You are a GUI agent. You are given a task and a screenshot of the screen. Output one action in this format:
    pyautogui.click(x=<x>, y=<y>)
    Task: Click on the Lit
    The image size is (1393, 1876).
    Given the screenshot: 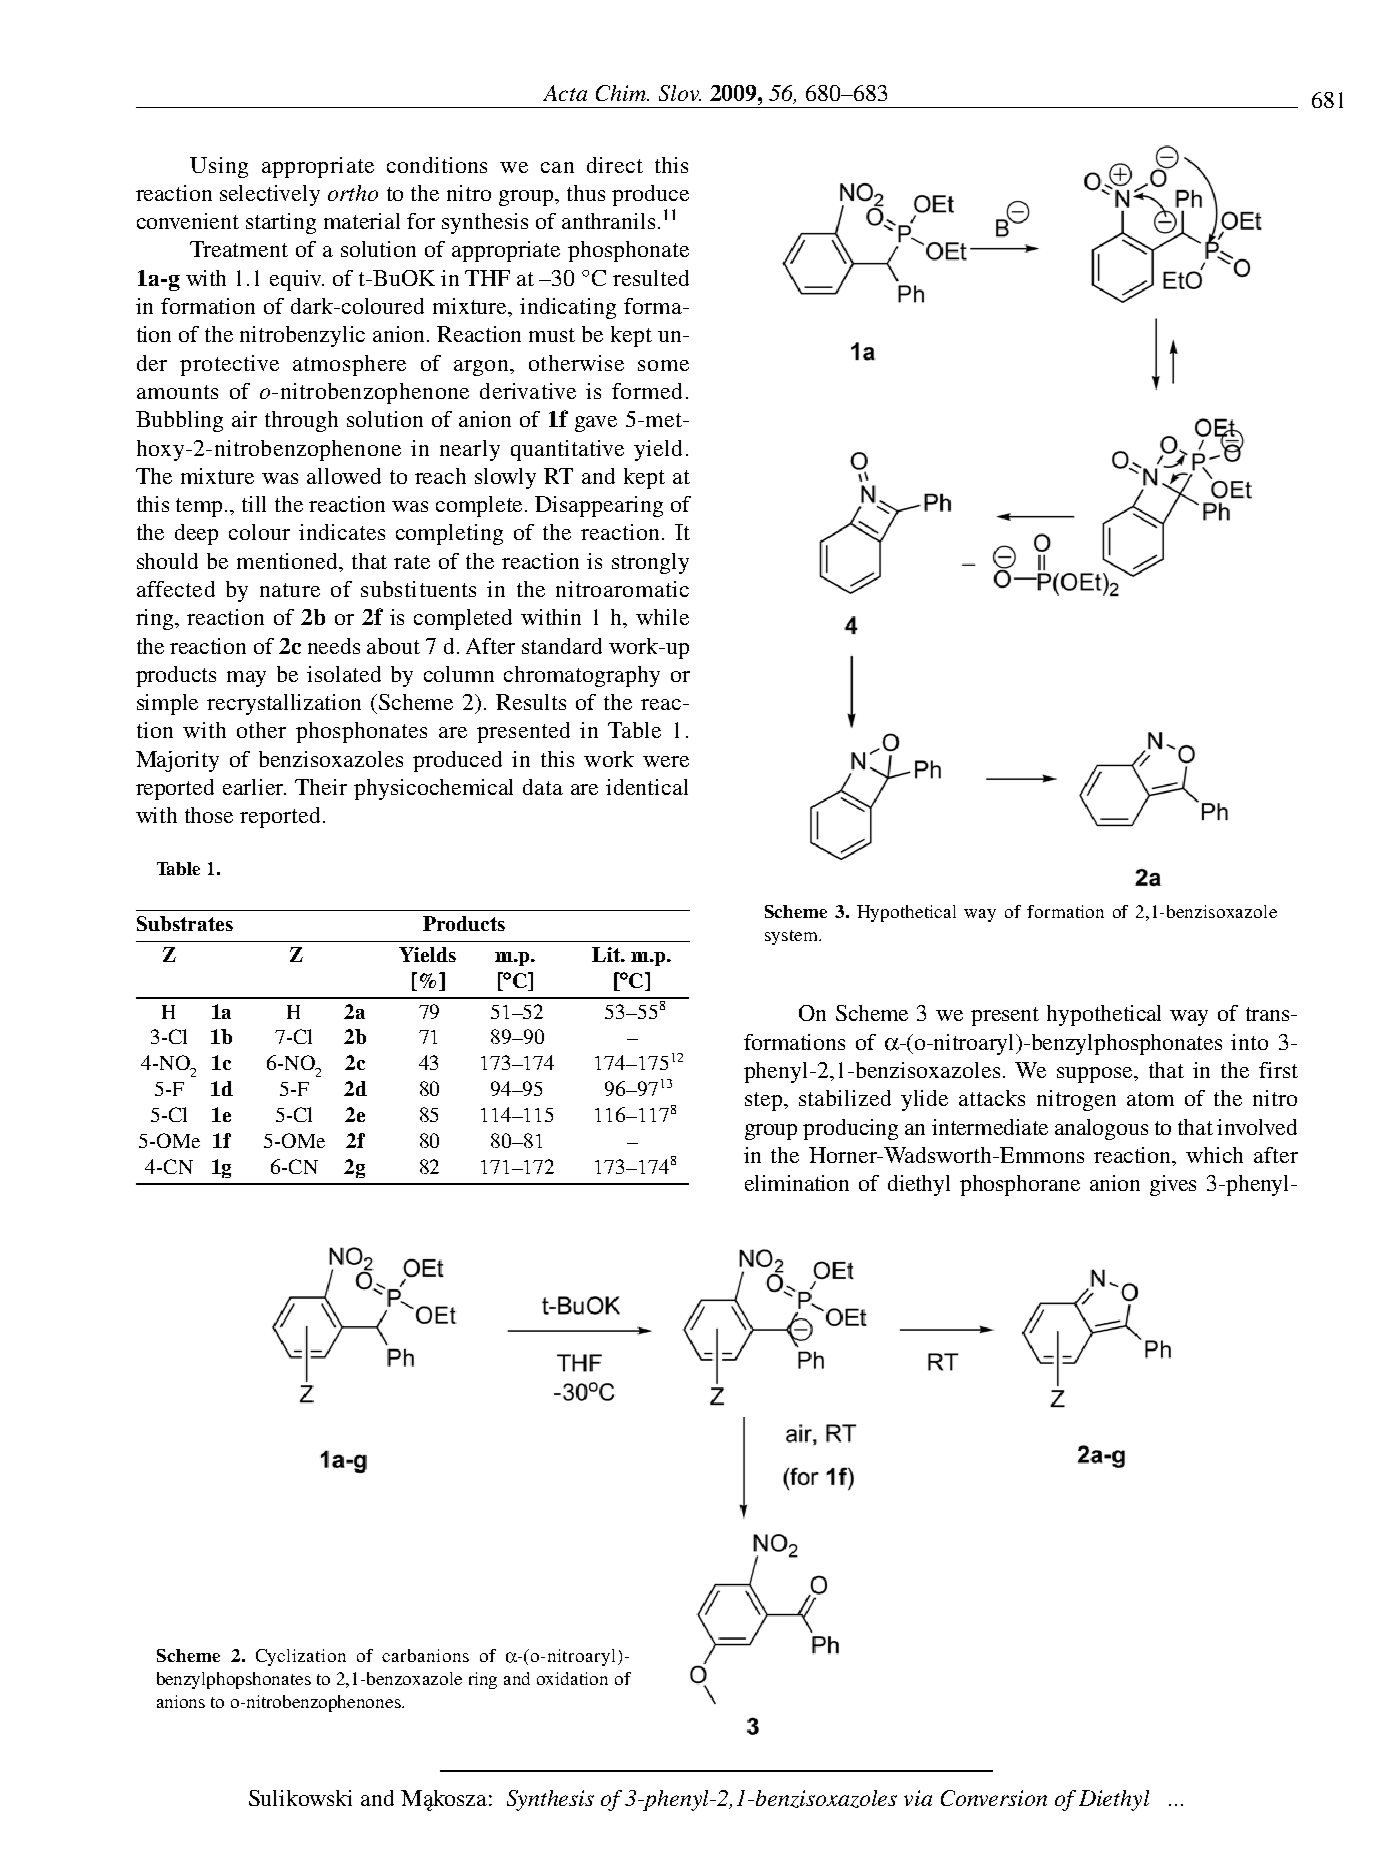 What is the action you would take?
    pyautogui.click(x=607, y=954)
